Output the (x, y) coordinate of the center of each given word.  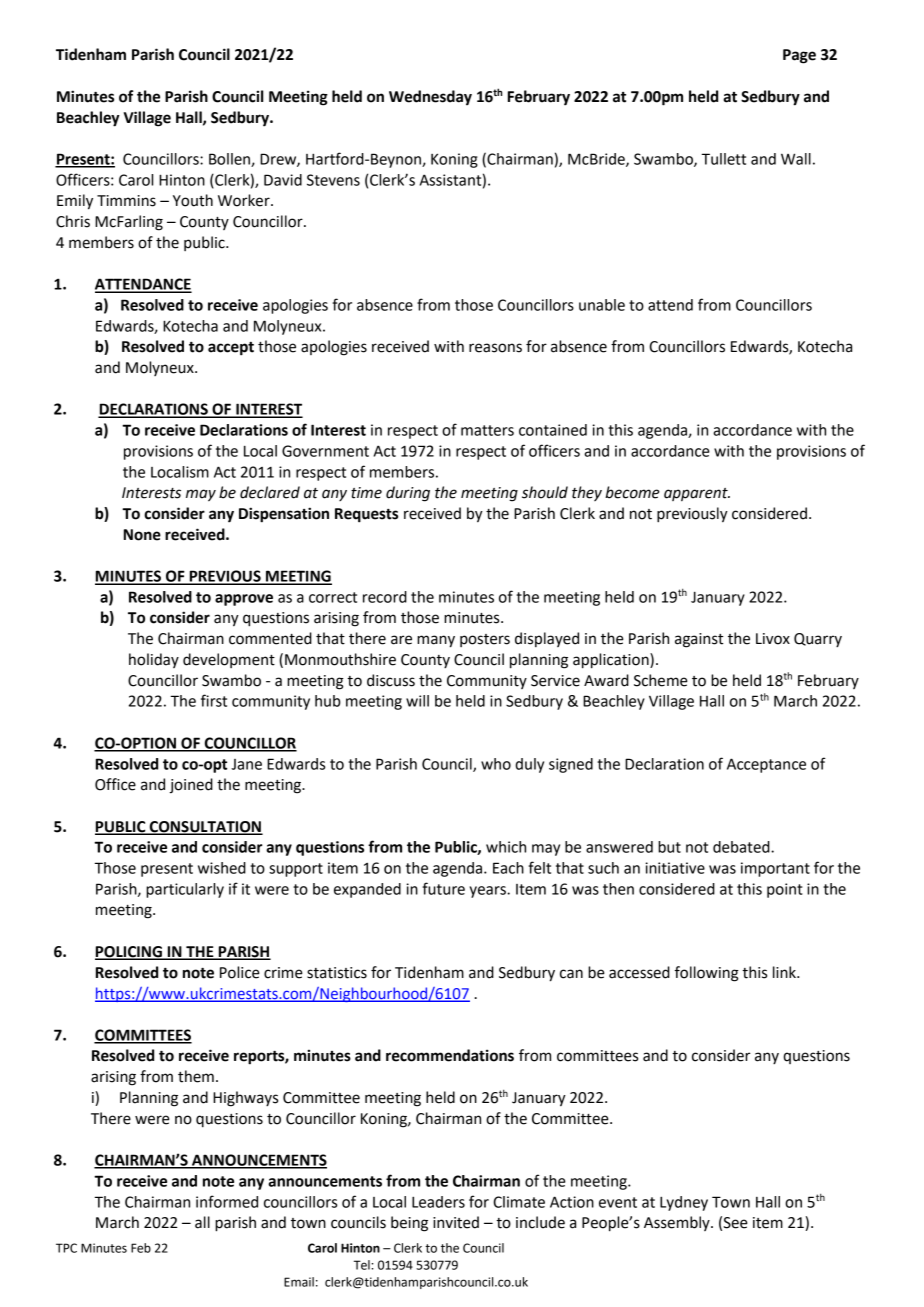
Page (799, 56)
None (142, 535)
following (707, 974)
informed (227, 1201)
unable (602, 305)
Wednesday (430, 97)
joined (191, 786)
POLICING (129, 953)
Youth (193, 200)
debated (742, 847)
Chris (73, 221)
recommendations (450, 1055)
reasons (495, 348)
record (385, 597)
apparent (697, 494)
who (496, 764)
